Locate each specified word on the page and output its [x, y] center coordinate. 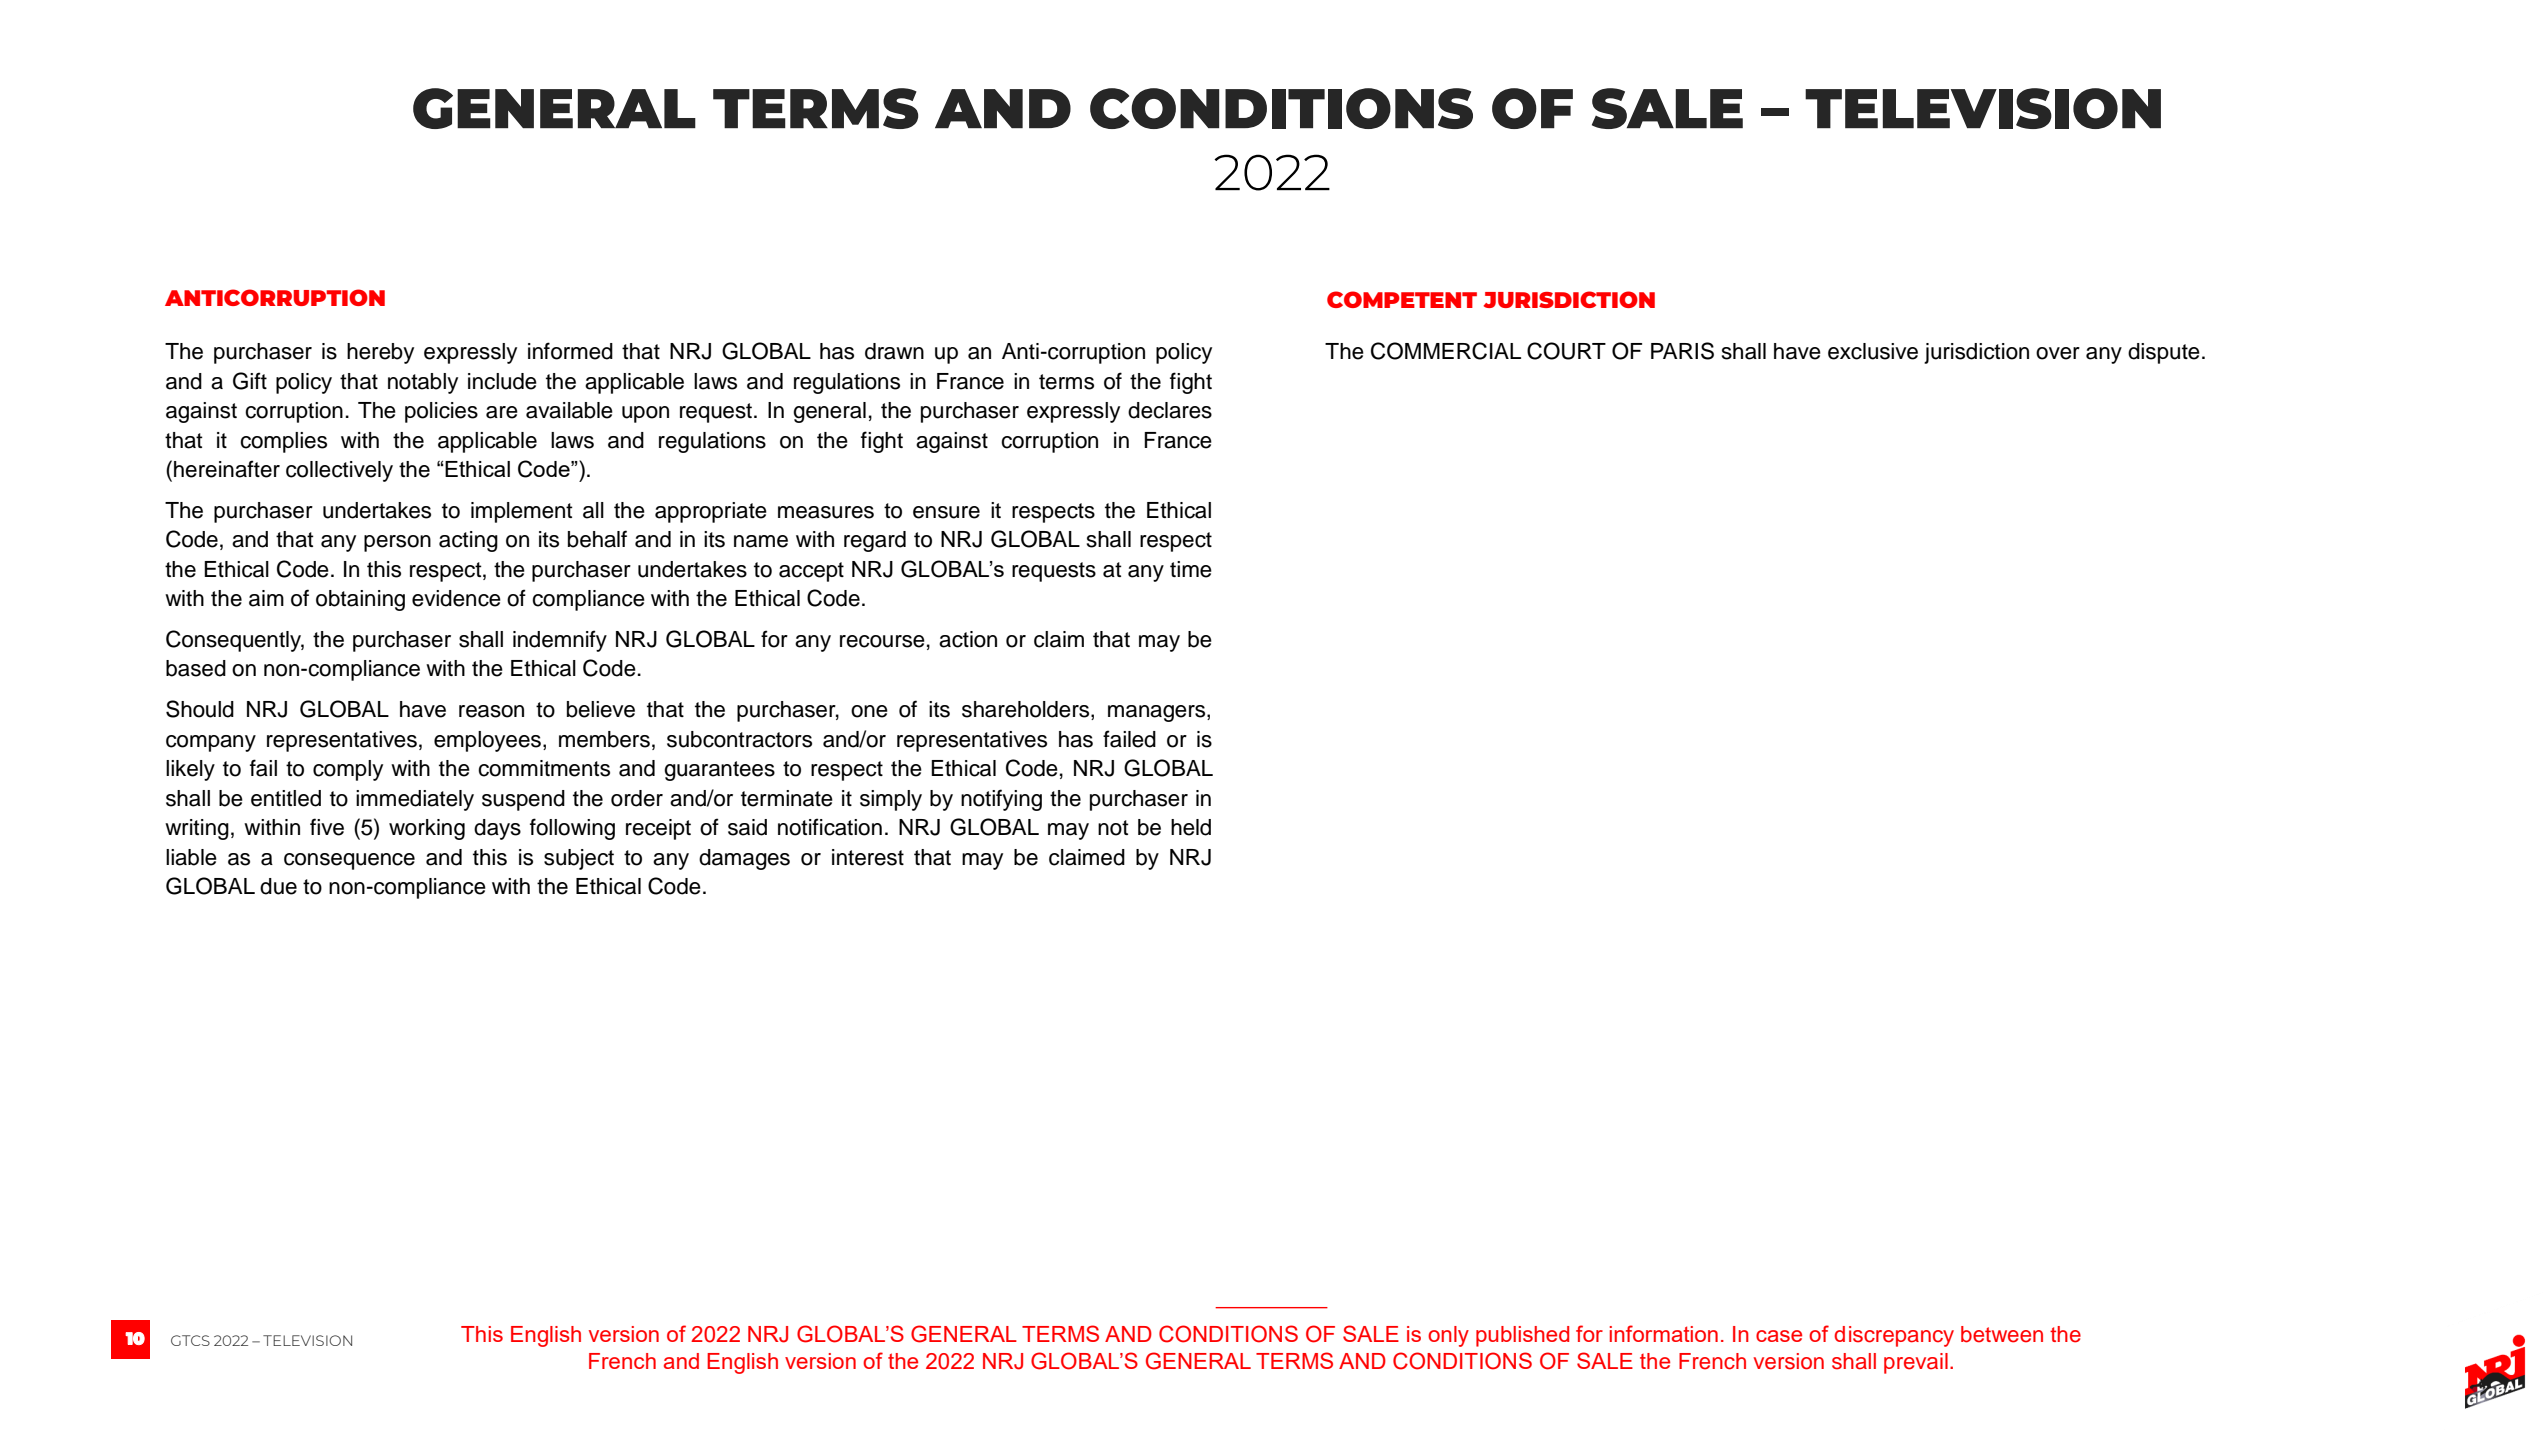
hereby [380, 353]
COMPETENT [1402, 299]
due [278, 886]
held [1191, 827]
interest [868, 857]
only [1448, 1336]
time [1191, 569]
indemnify [560, 641]
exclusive [1873, 351]
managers [1158, 713]
